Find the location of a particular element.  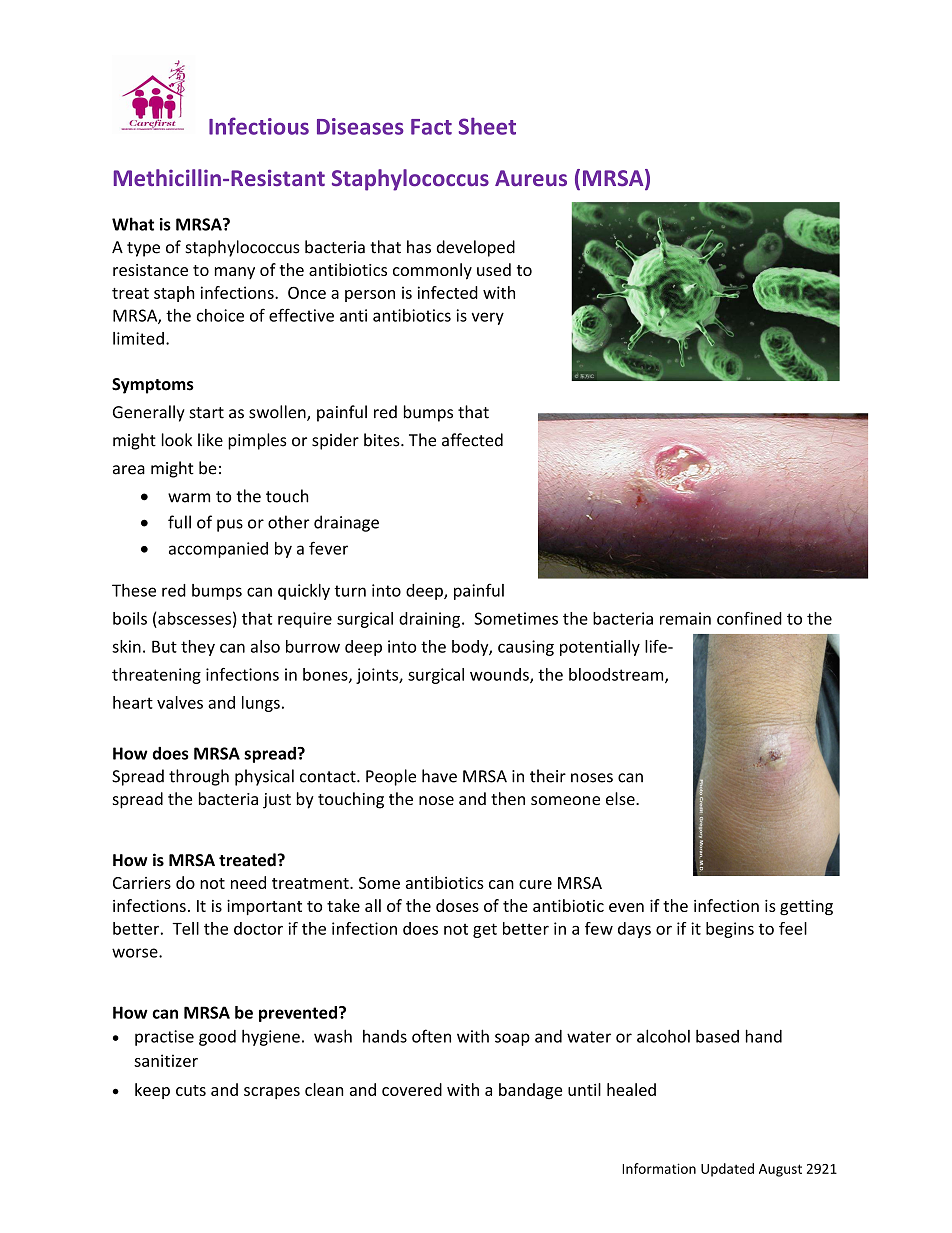

cuts is located at coordinates (191, 1090).
